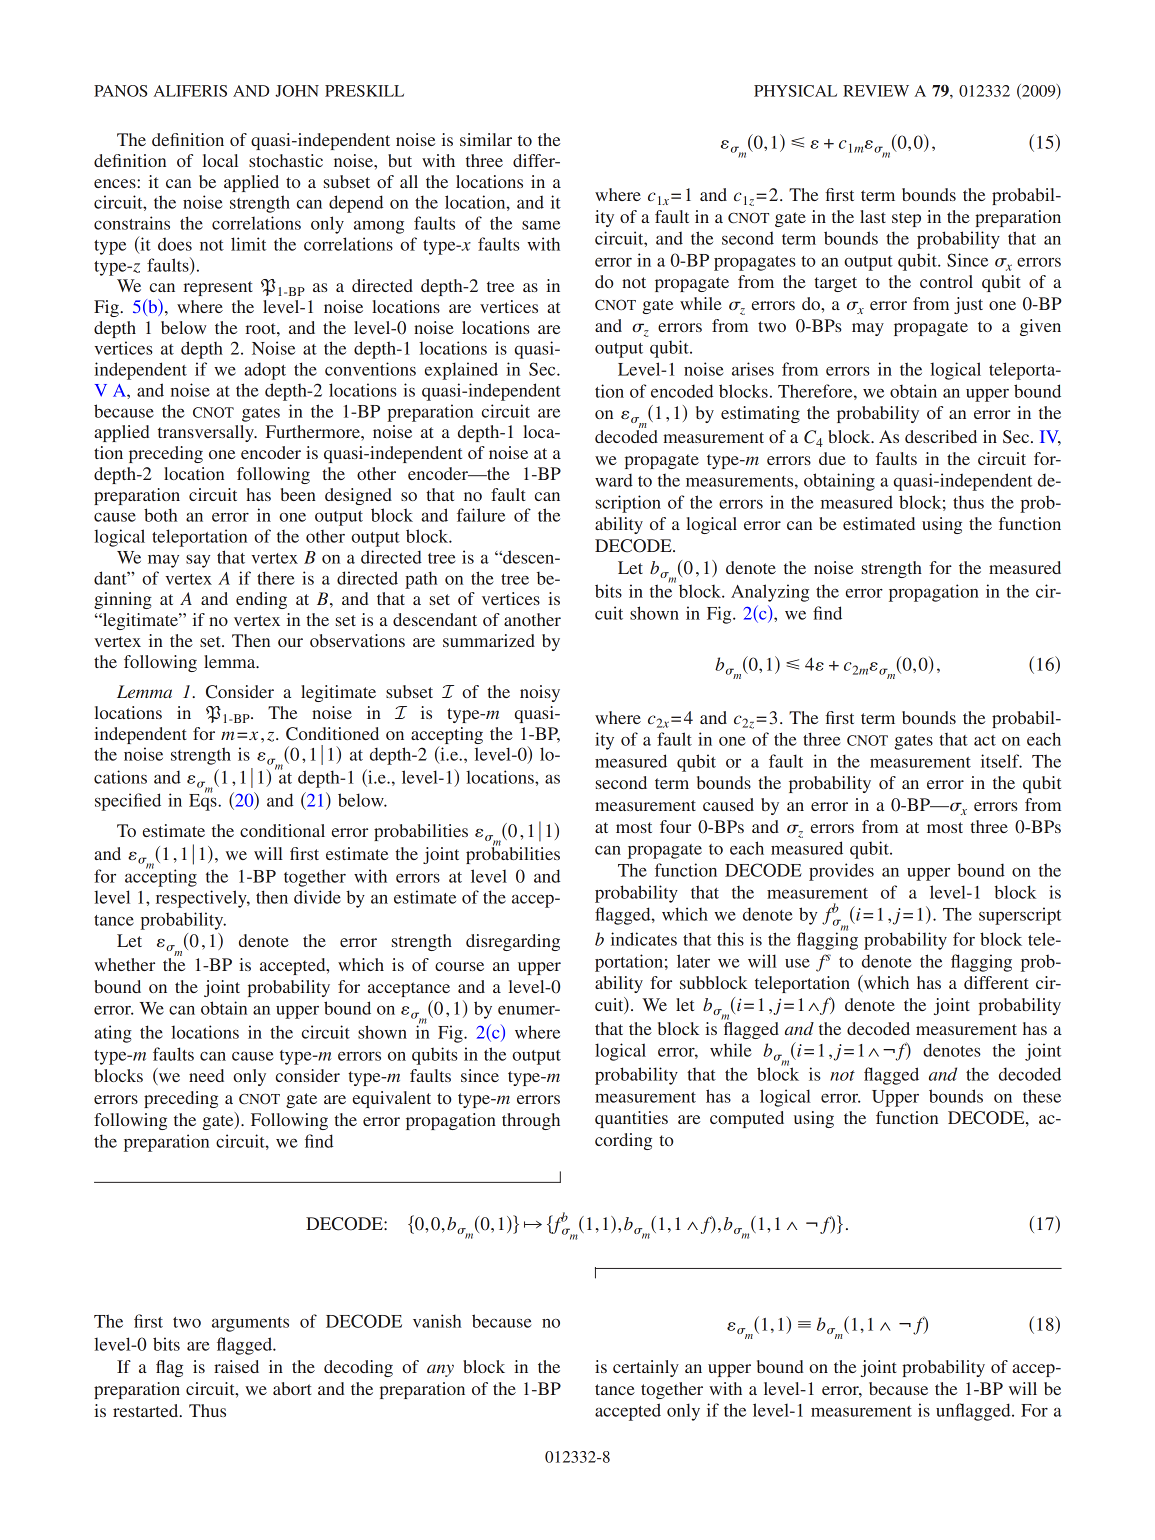 Image resolution: width=1155 pixels, height=1540 pixels. Describe the element at coordinates (286, 160) in the screenshot. I see `stochastic` at that location.
